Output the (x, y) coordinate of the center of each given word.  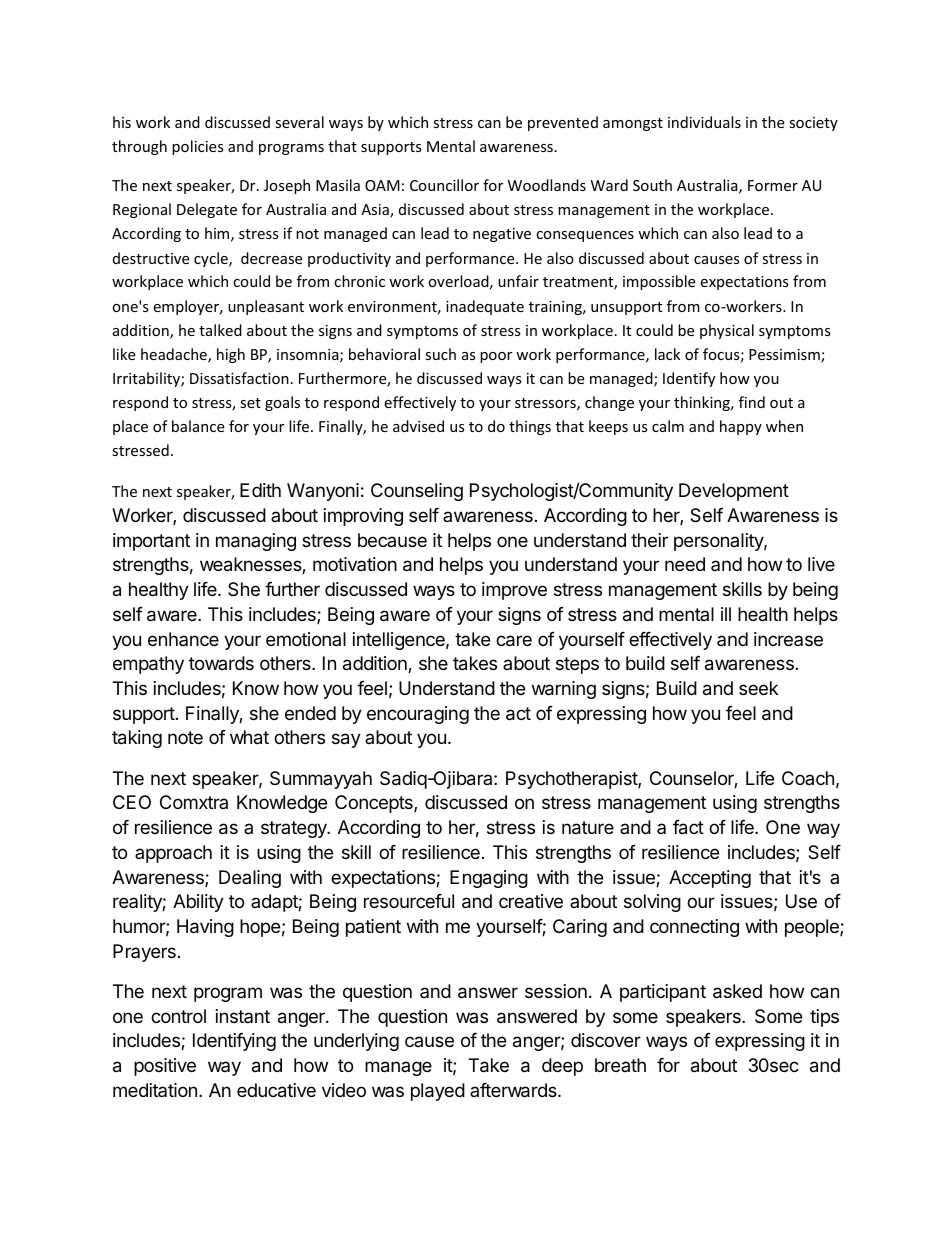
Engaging (489, 879)
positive (165, 1067)
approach (173, 854)
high (231, 355)
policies (198, 147)
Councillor (444, 185)
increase (788, 639)
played (438, 1092)
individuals (704, 122)
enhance (183, 639)
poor (496, 357)
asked (737, 991)
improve (514, 591)
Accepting (710, 879)
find (752, 402)
